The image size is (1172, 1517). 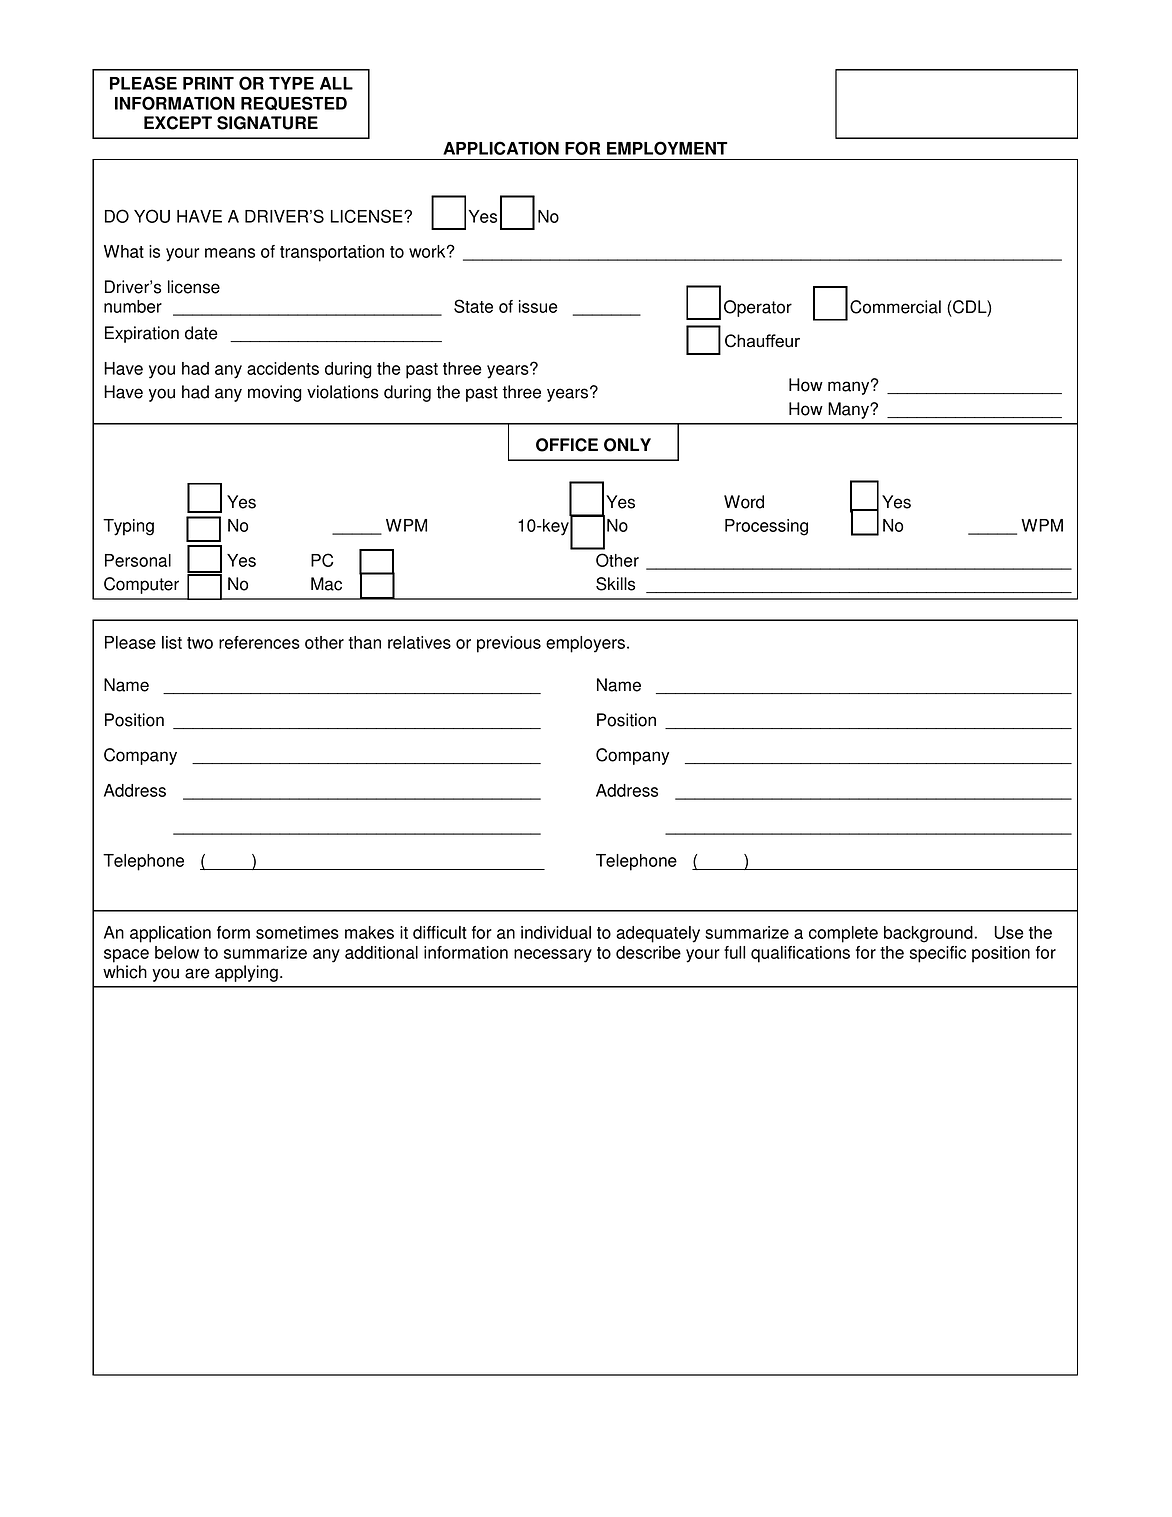 I want to click on OFFICE, so click(x=567, y=445).
